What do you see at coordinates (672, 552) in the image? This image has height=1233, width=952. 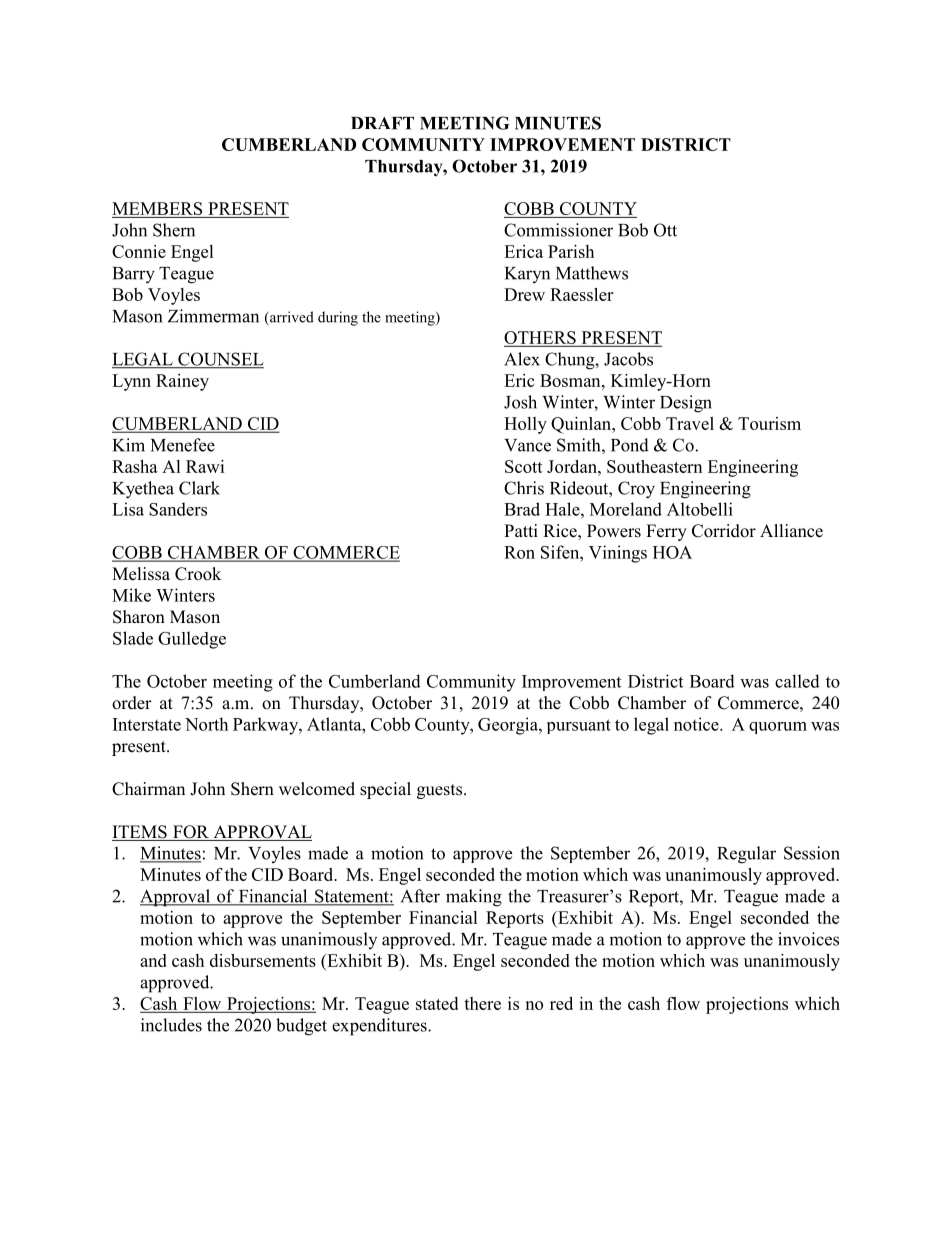 I see `HOA` at bounding box center [672, 552].
